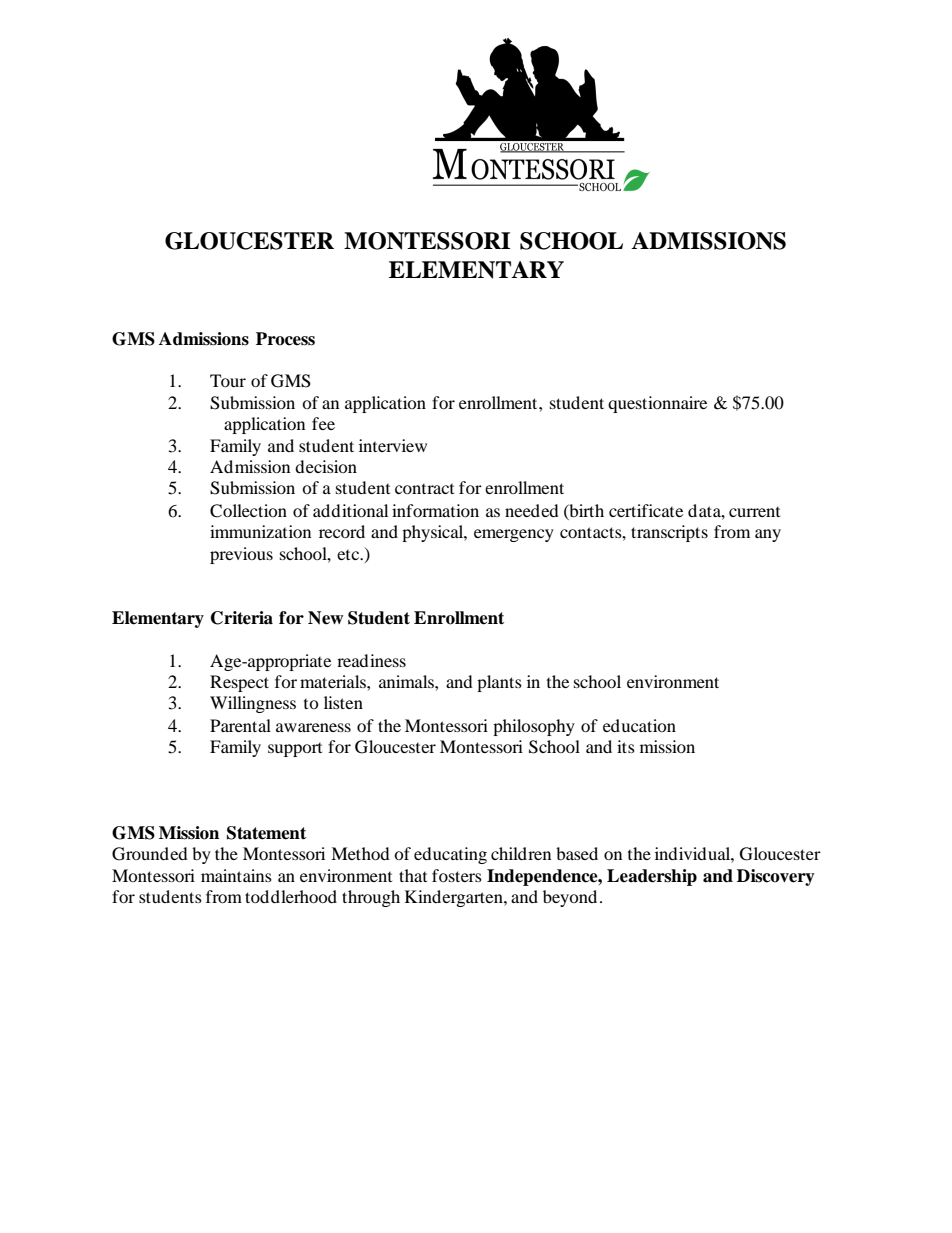 This screenshot has height=1233, width=952. Describe the element at coordinates (669, 533) in the screenshot. I see `transcripts` at that location.
